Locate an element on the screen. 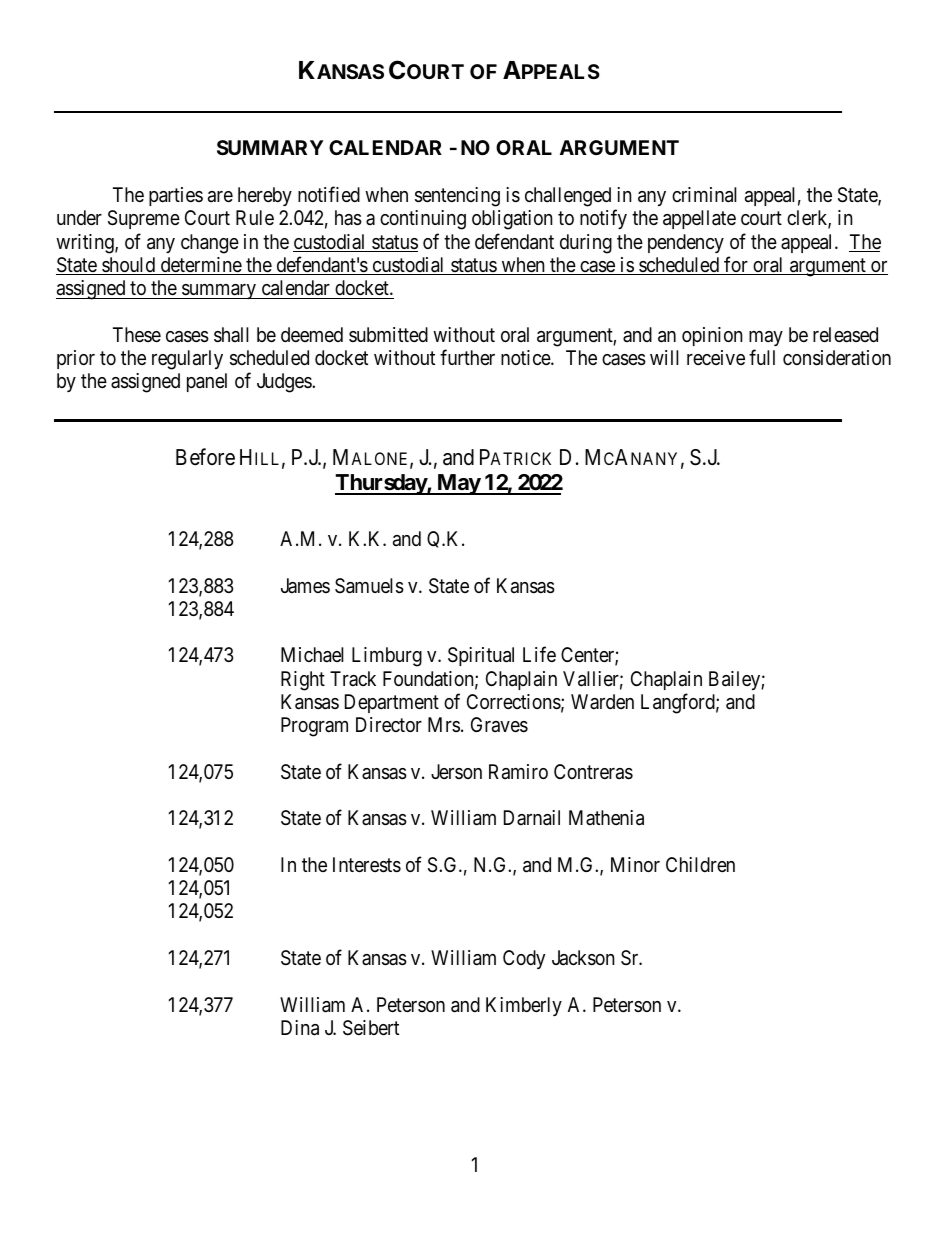  full is located at coordinates (762, 357).
